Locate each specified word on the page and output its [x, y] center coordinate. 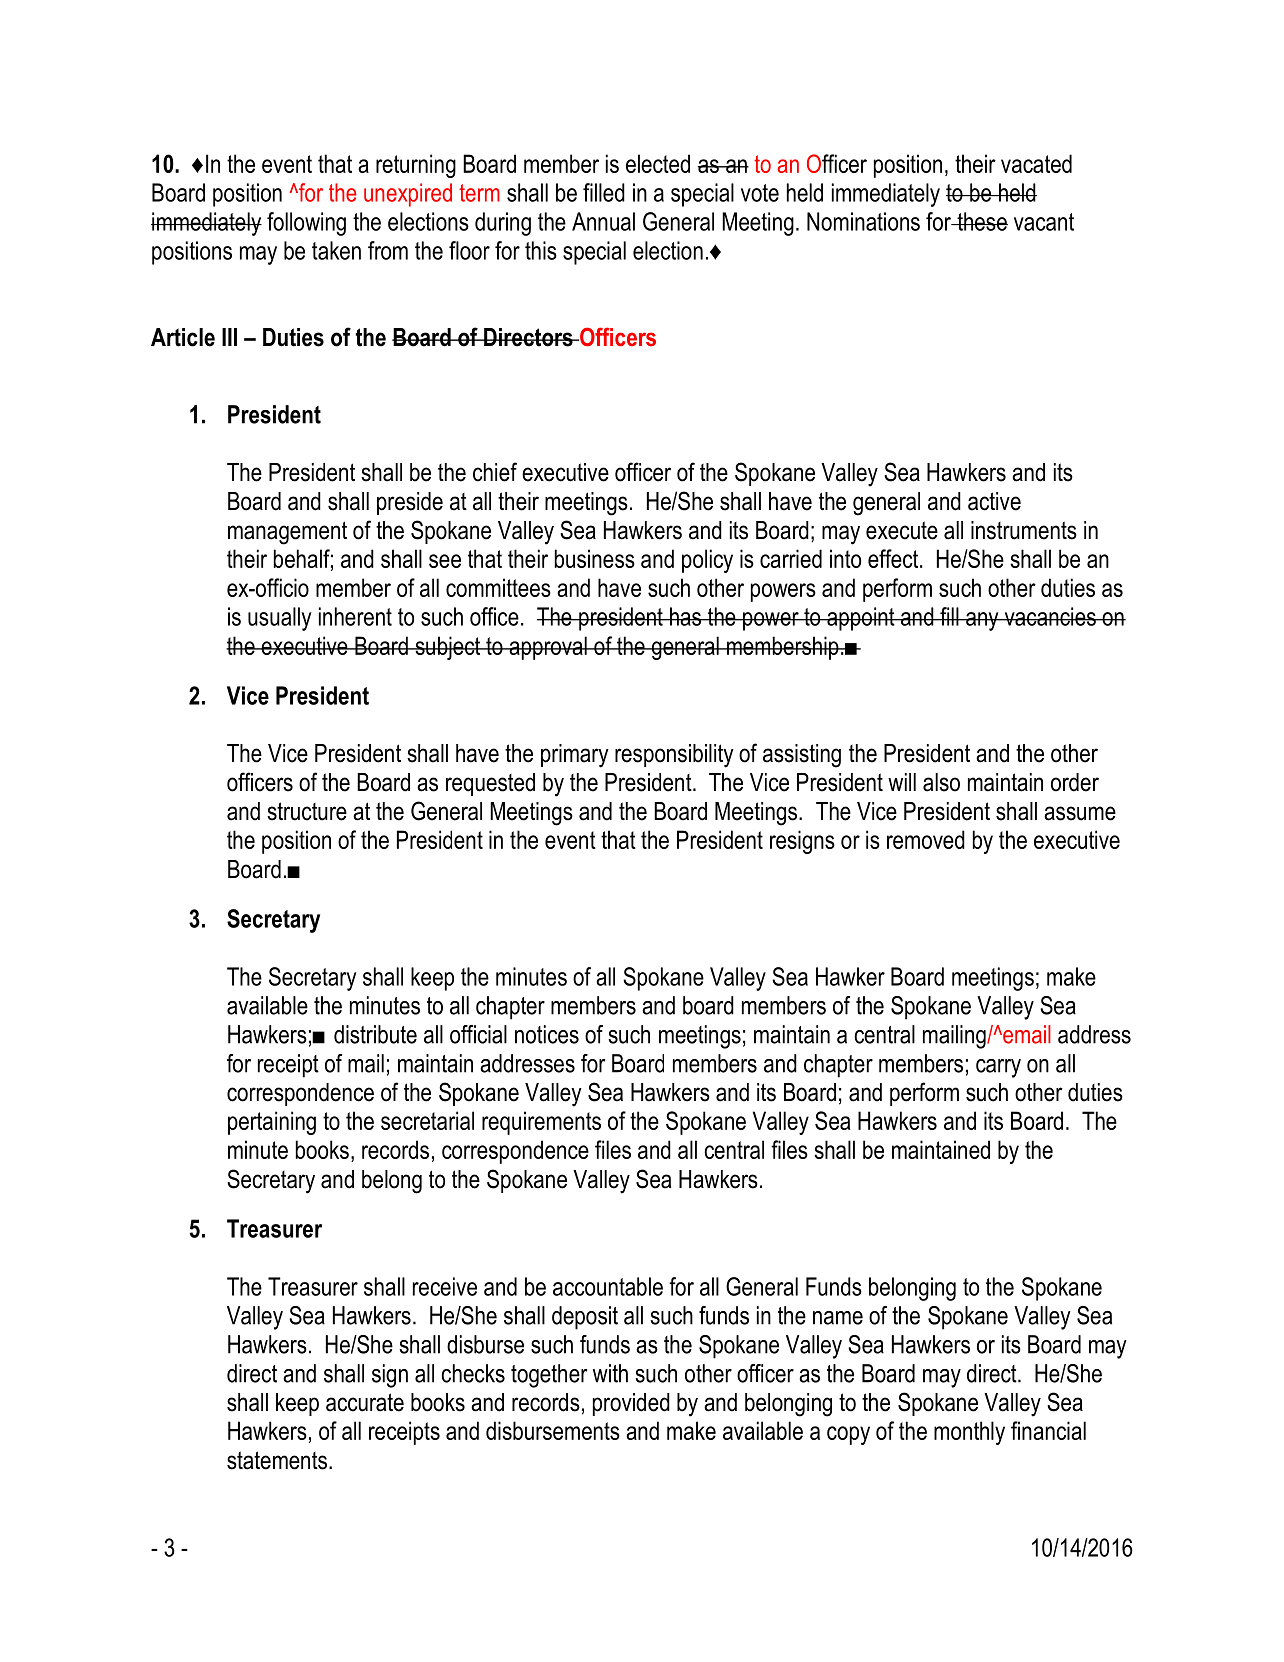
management [287, 533]
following [306, 224]
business [595, 558]
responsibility [674, 756]
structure [307, 811]
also [941, 782]
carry [998, 1068]
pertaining [272, 1123]
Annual [603, 221]
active [994, 501]
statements [277, 1460]
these [981, 221]
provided [631, 1404]
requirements [541, 1123]
